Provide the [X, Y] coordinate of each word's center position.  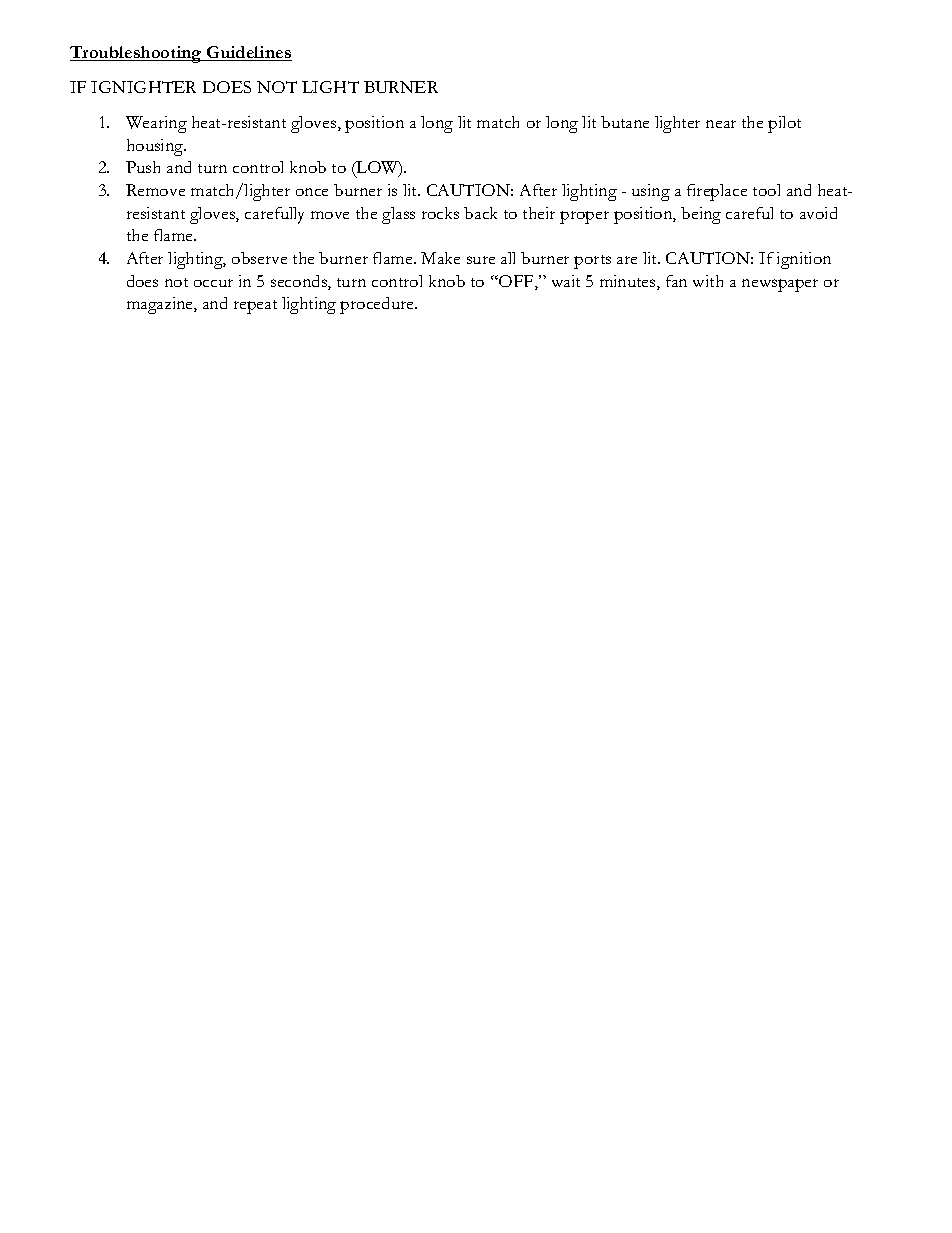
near [721, 124]
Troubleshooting [137, 54]
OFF [516, 282]
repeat [255, 307]
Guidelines [248, 53]
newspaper [780, 285]
